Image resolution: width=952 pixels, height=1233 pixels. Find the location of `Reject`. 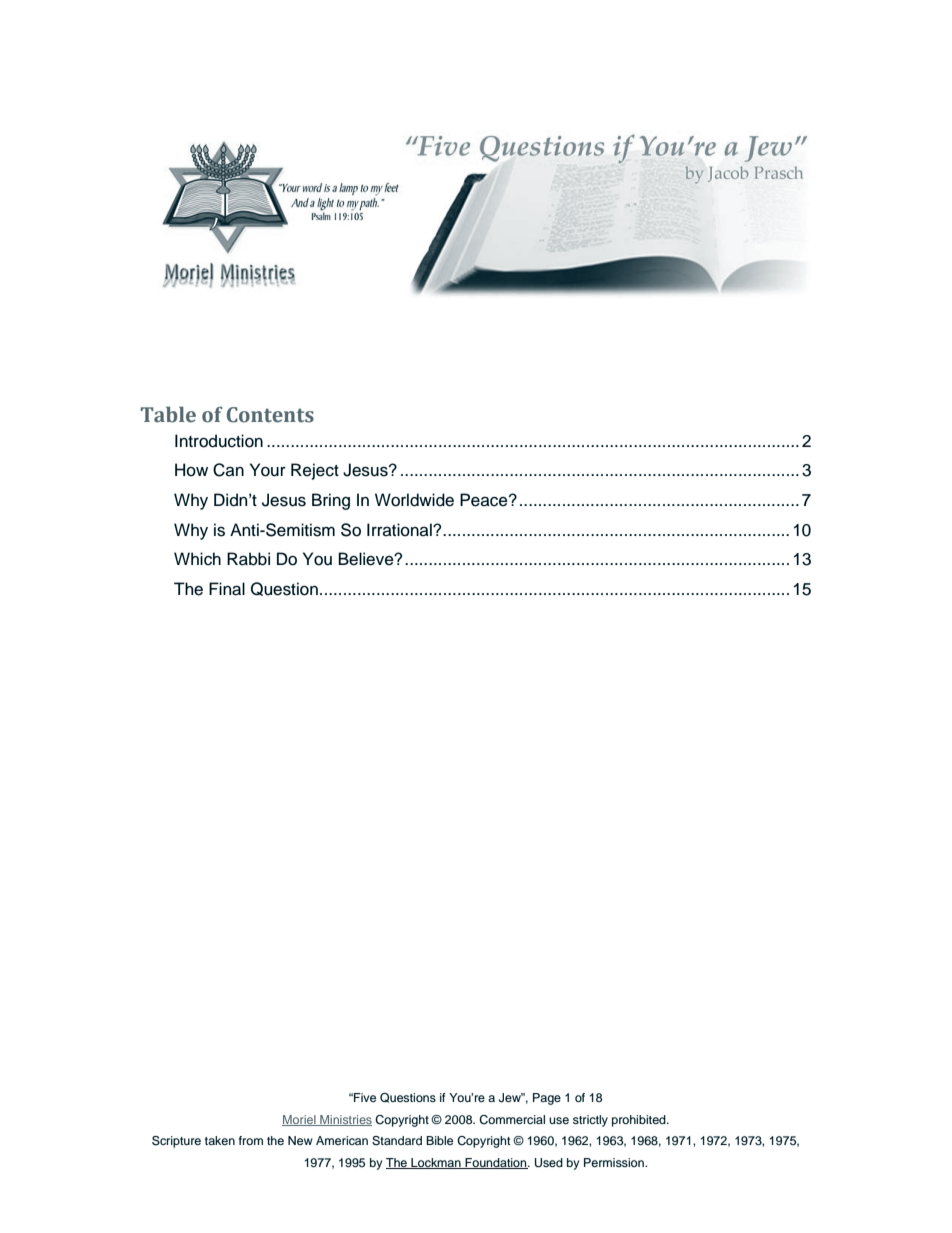

Reject is located at coordinates (315, 471).
